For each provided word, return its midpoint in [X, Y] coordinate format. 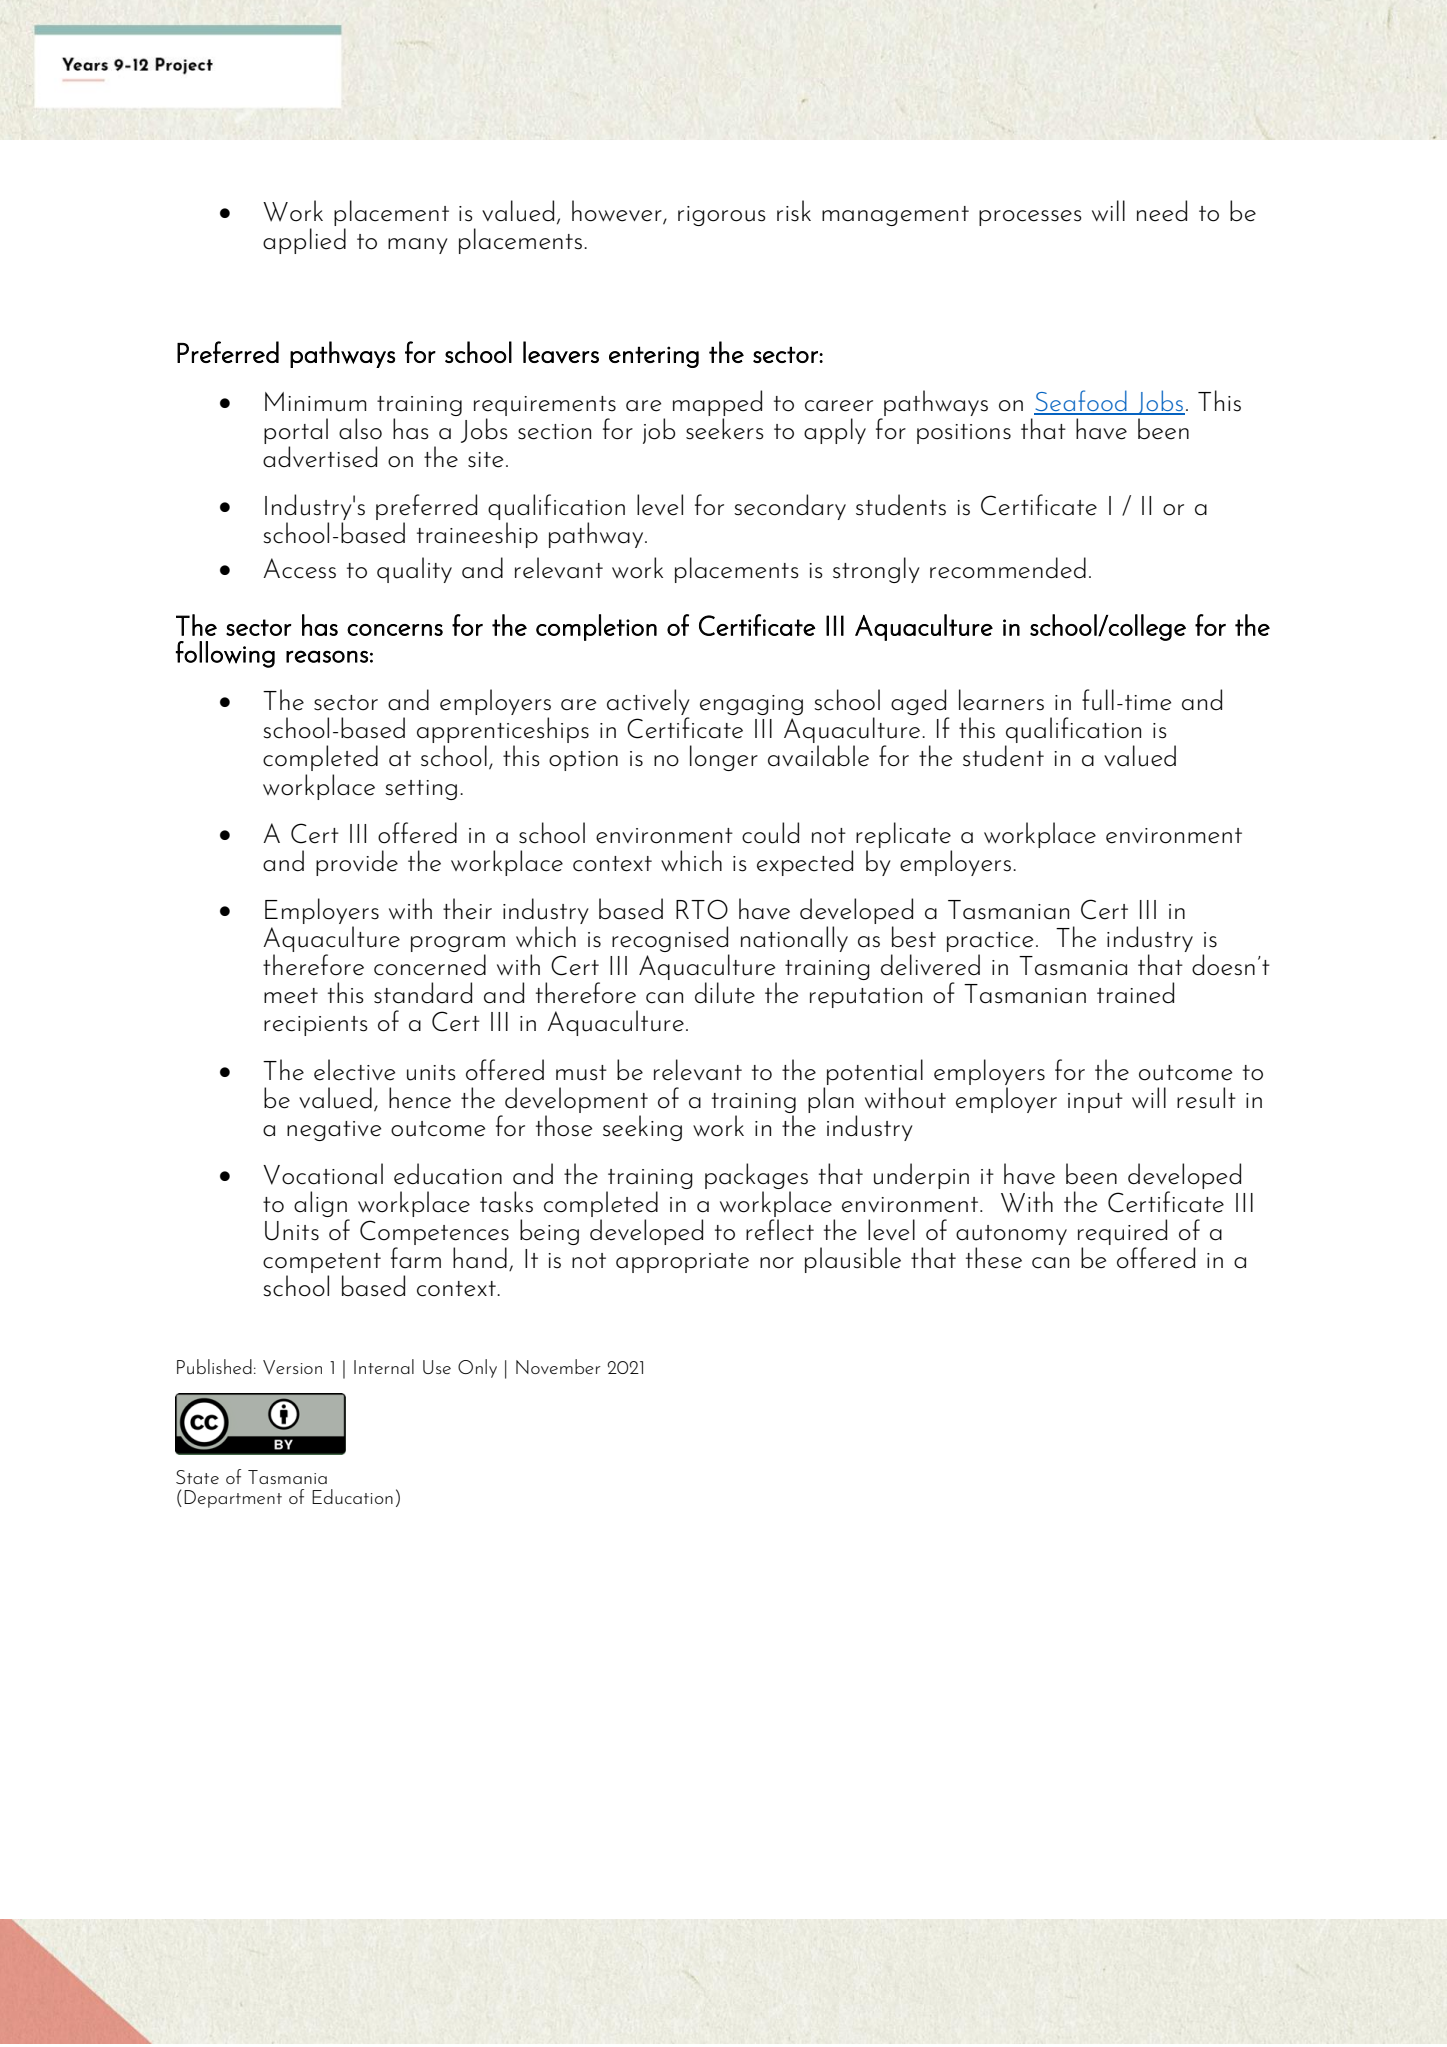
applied [304, 241]
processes [1030, 218]
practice [990, 943]
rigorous [721, 216]
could [770, 833]
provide [357, 863]
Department [233, 1499]
